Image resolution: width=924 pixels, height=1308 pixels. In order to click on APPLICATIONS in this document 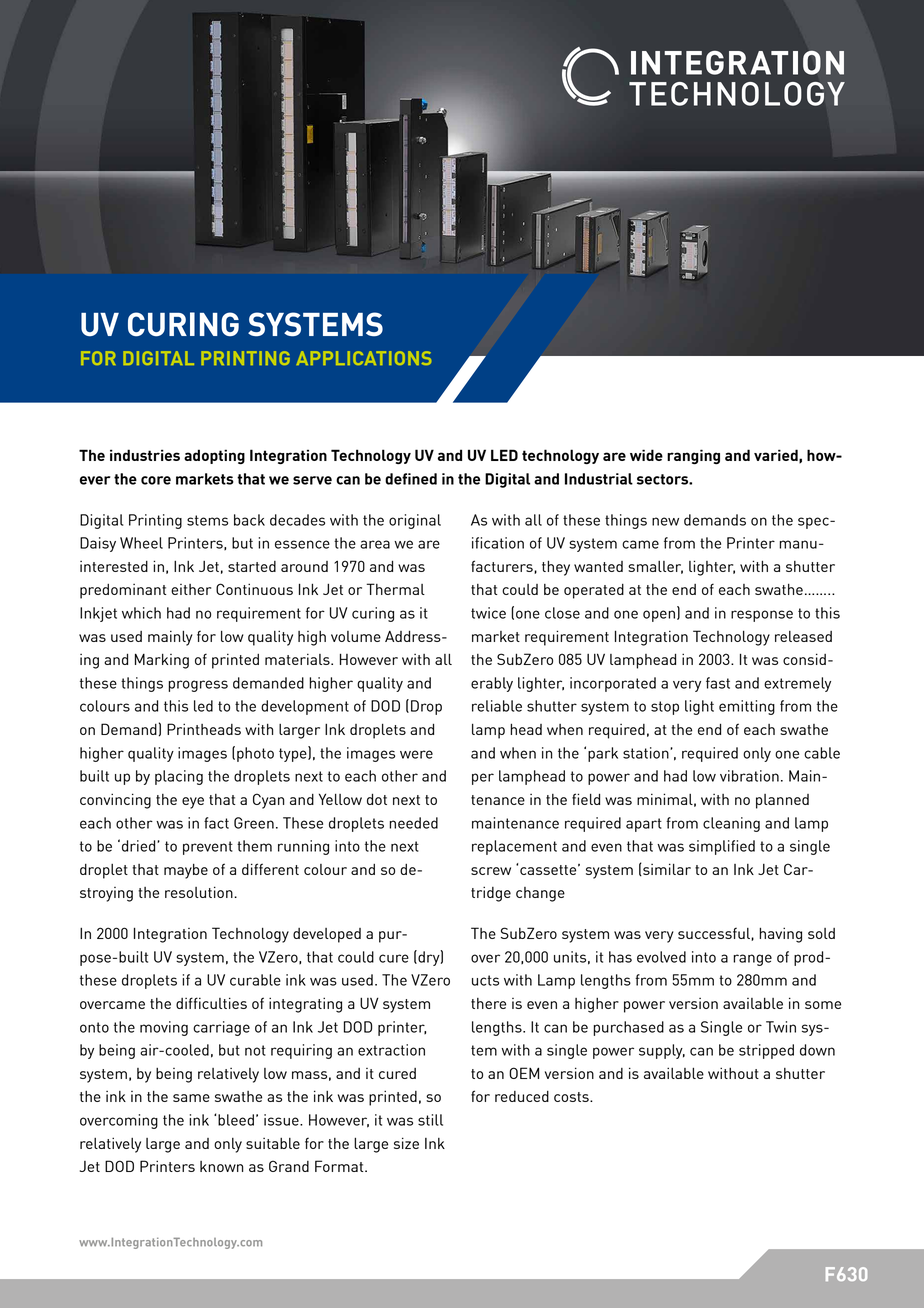, I will do `click(363, 358)`.
